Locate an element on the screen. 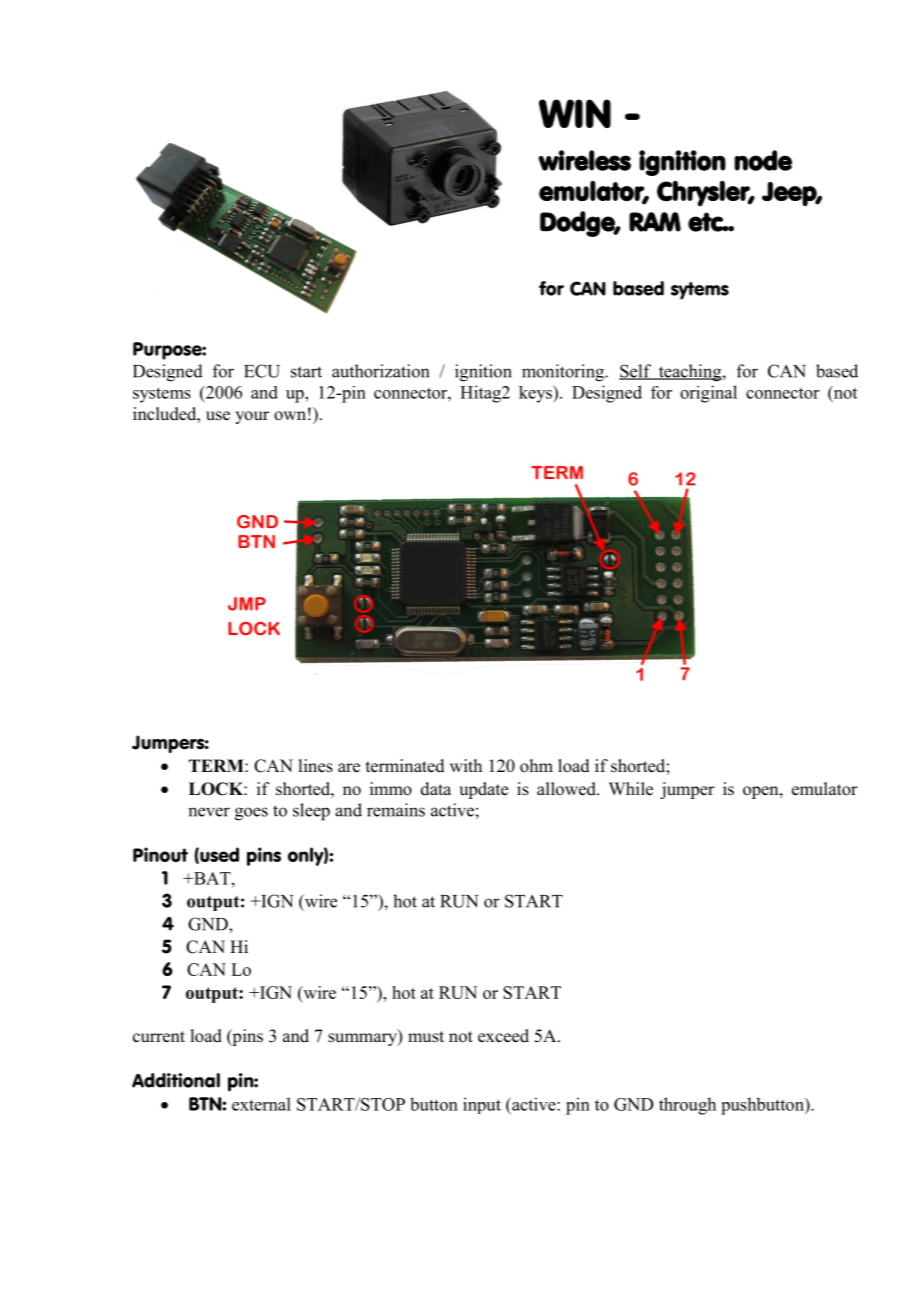 The image size is (924, 1308). through is located at coordinates (687, 1106).
